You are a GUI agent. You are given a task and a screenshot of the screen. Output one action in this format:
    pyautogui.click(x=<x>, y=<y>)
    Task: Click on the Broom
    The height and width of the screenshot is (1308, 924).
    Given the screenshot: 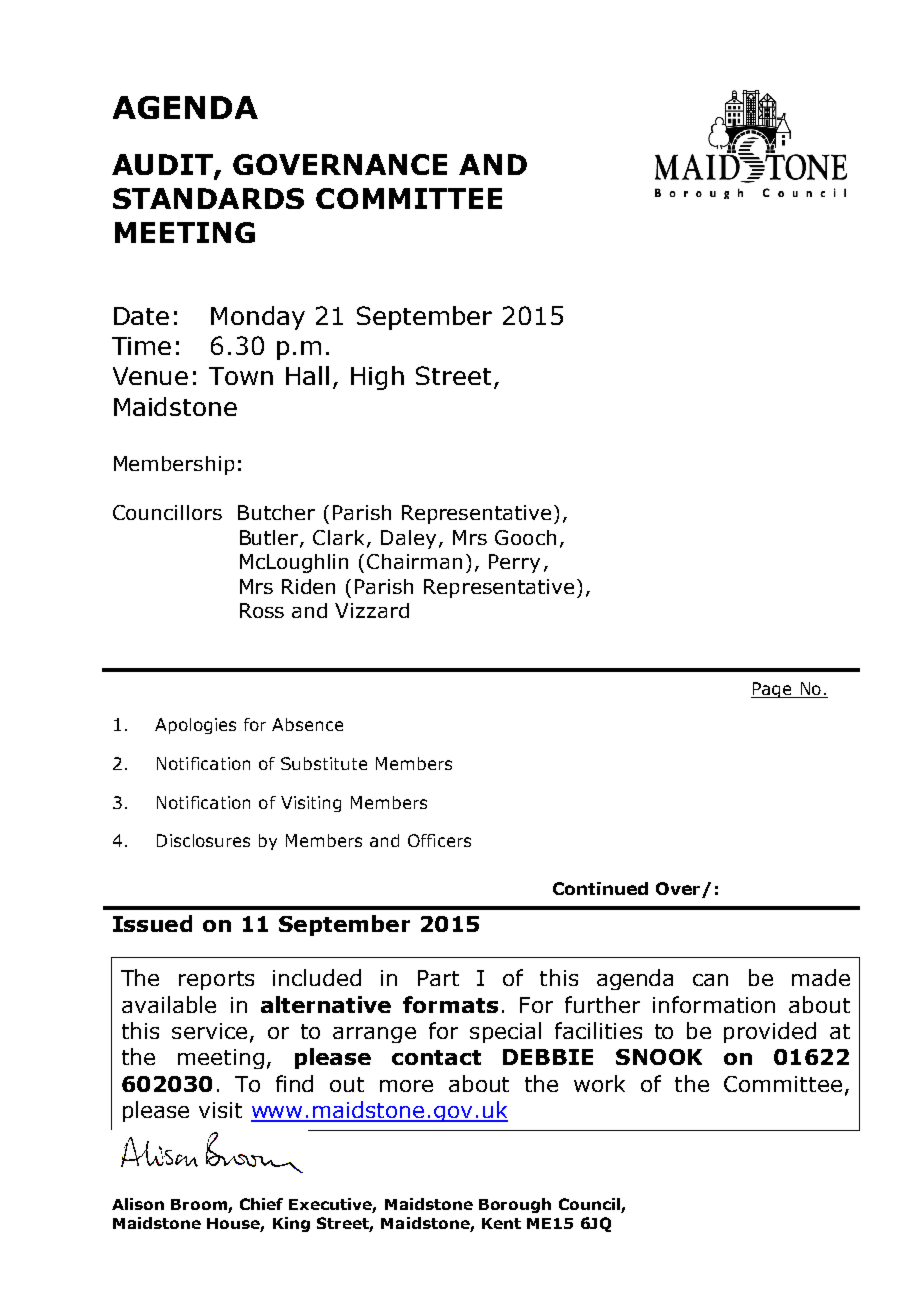 What is the action you would take?
    pyautogui.click(x=200, y=1206)
